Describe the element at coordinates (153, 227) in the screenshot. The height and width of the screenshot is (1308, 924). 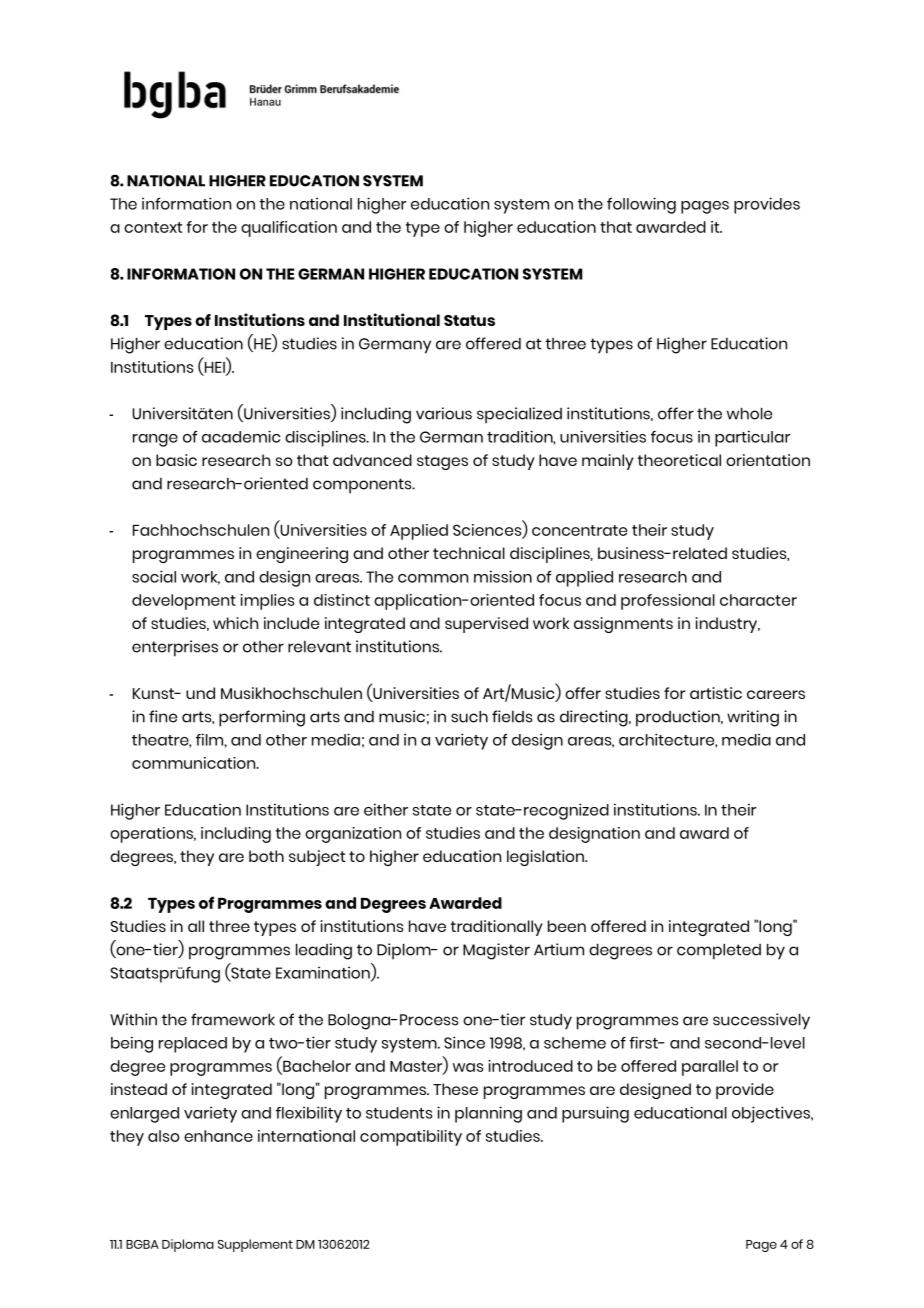
I see `context` at that location.
